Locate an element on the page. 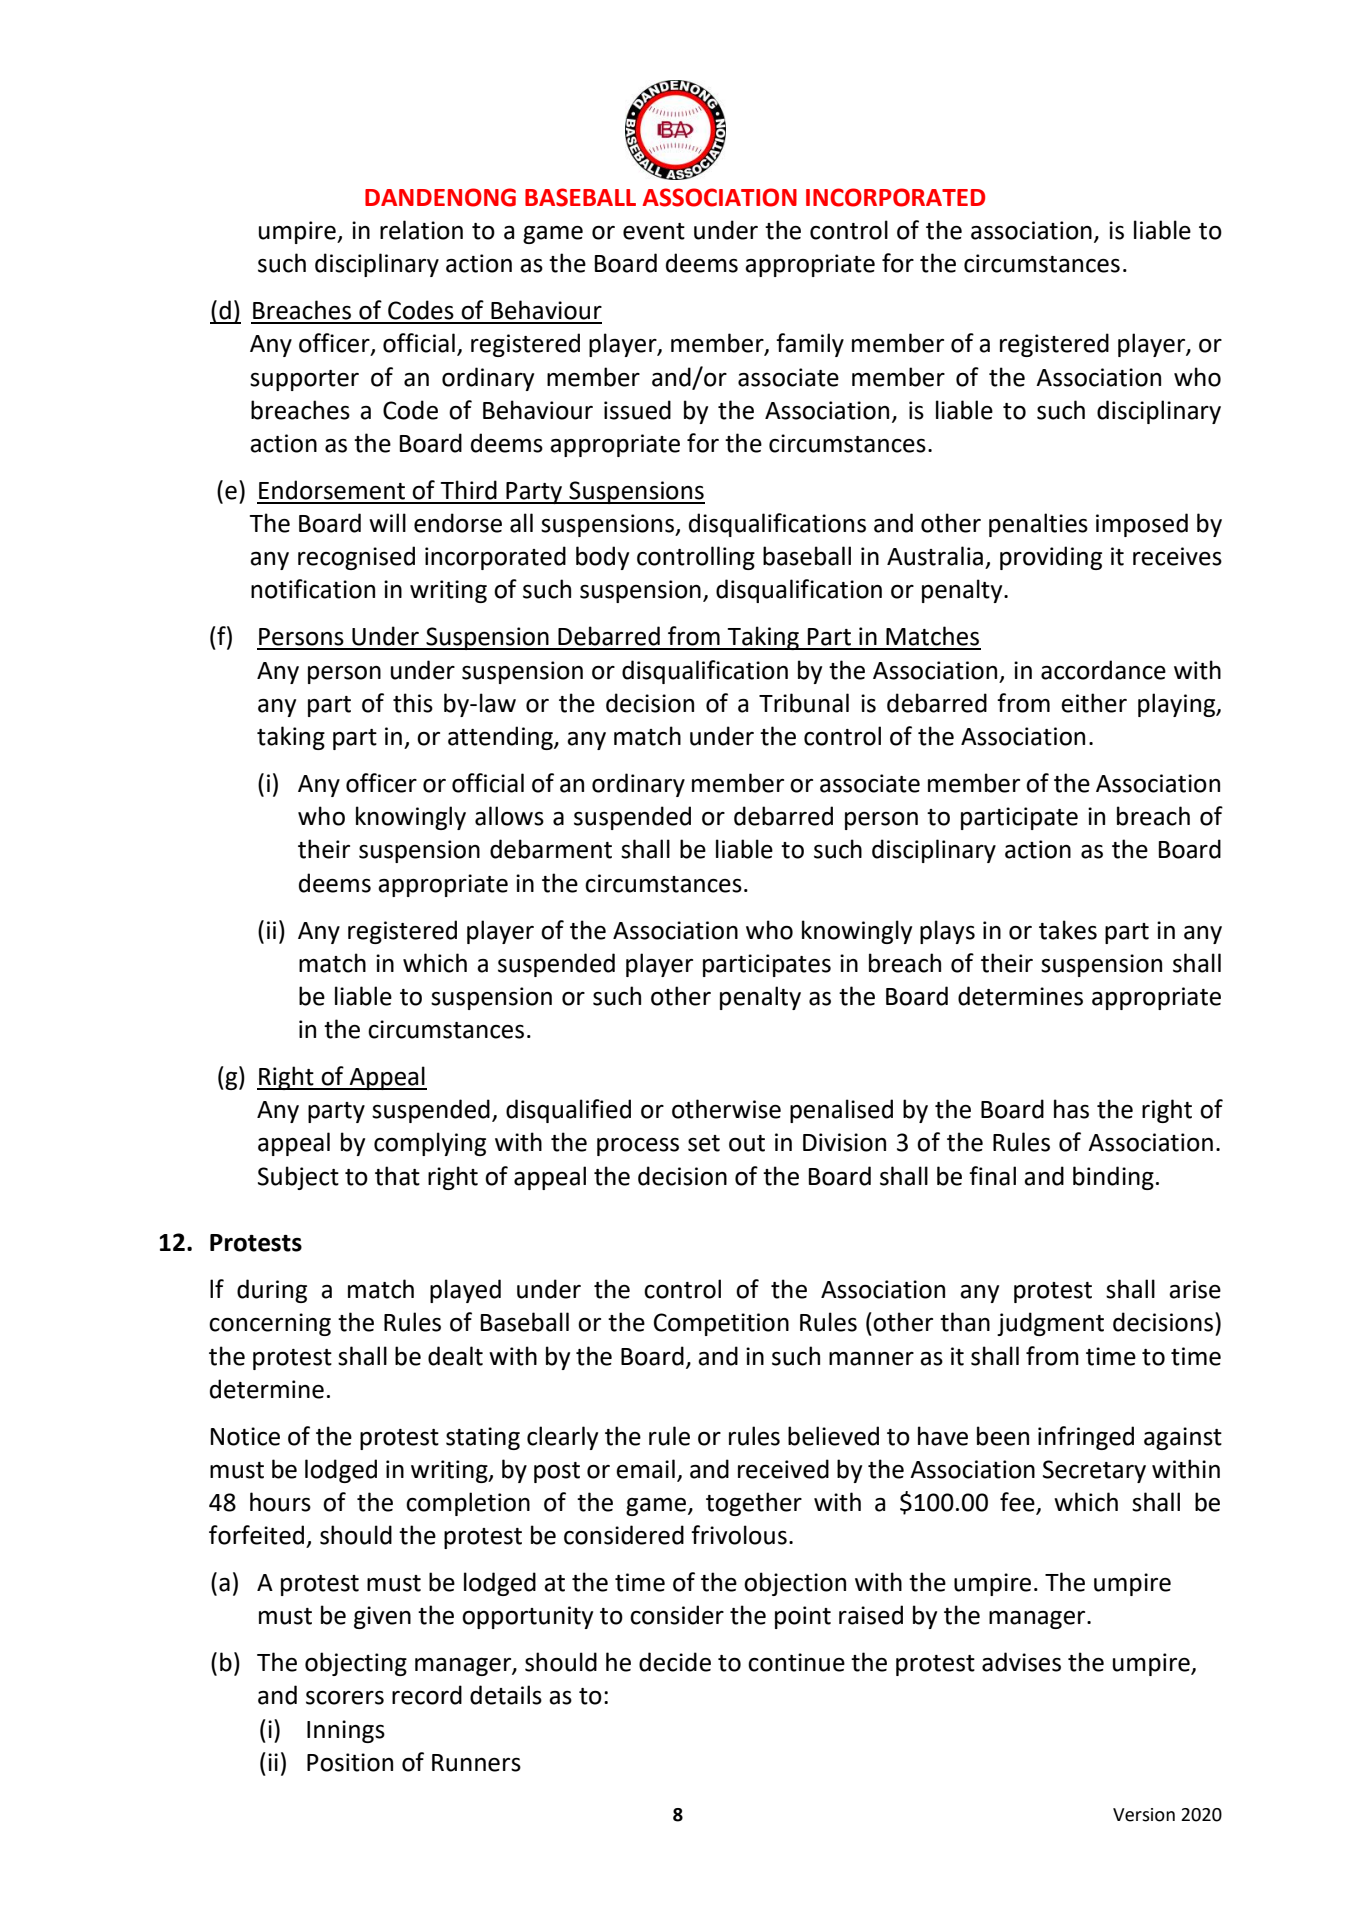  decide is located at coordinates (675, 1662).
